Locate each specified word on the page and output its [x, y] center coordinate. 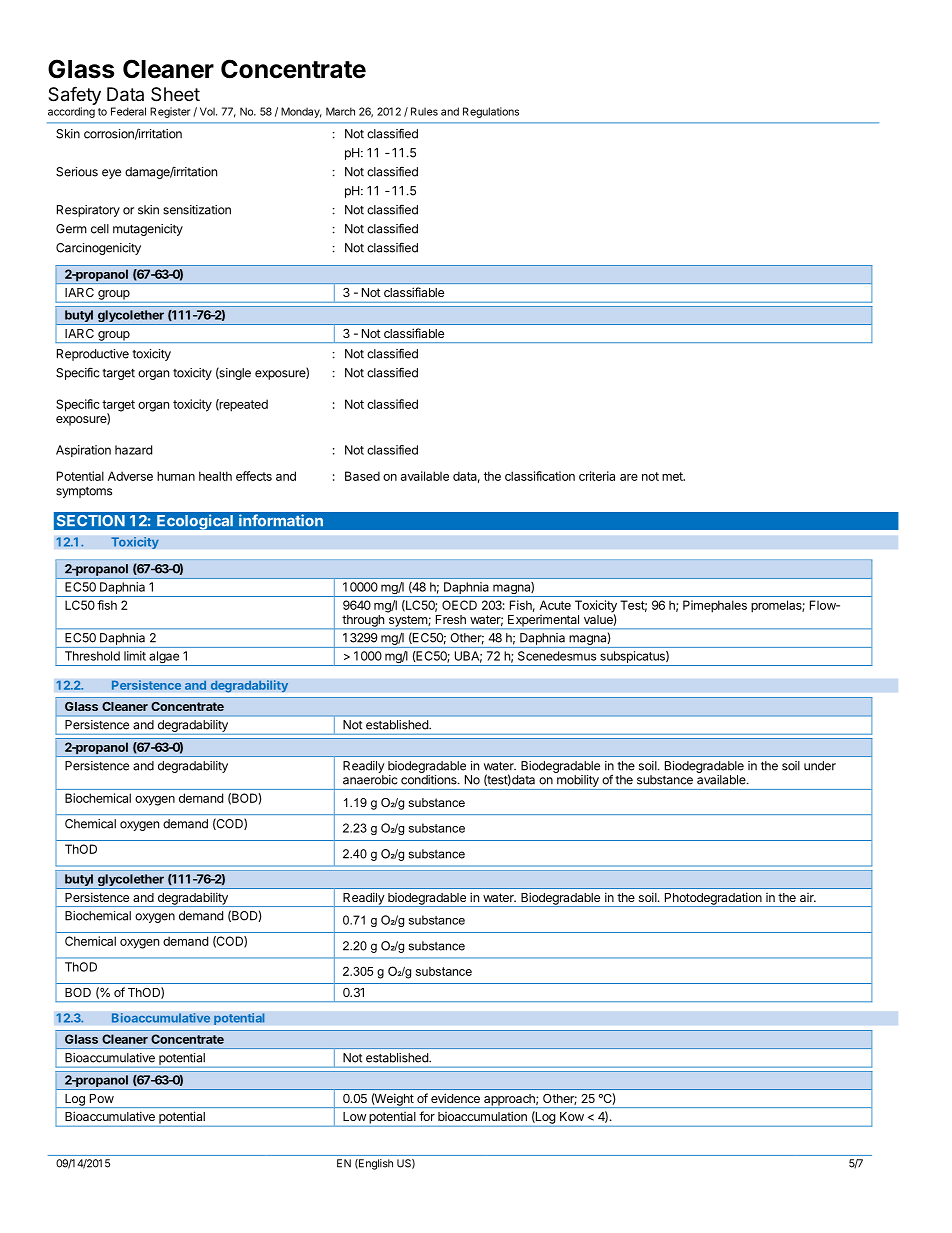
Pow [102, 1098]
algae [164, 658]
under [820, 766]
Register [170, 112]
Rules [424, 111]
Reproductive [93, 355]
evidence [455, 1098]
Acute [555, 605]
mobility [578, 782]
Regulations [491, 112]
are [629, 477]
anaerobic [370, 780]
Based [362, 476]
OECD [459, 605]
